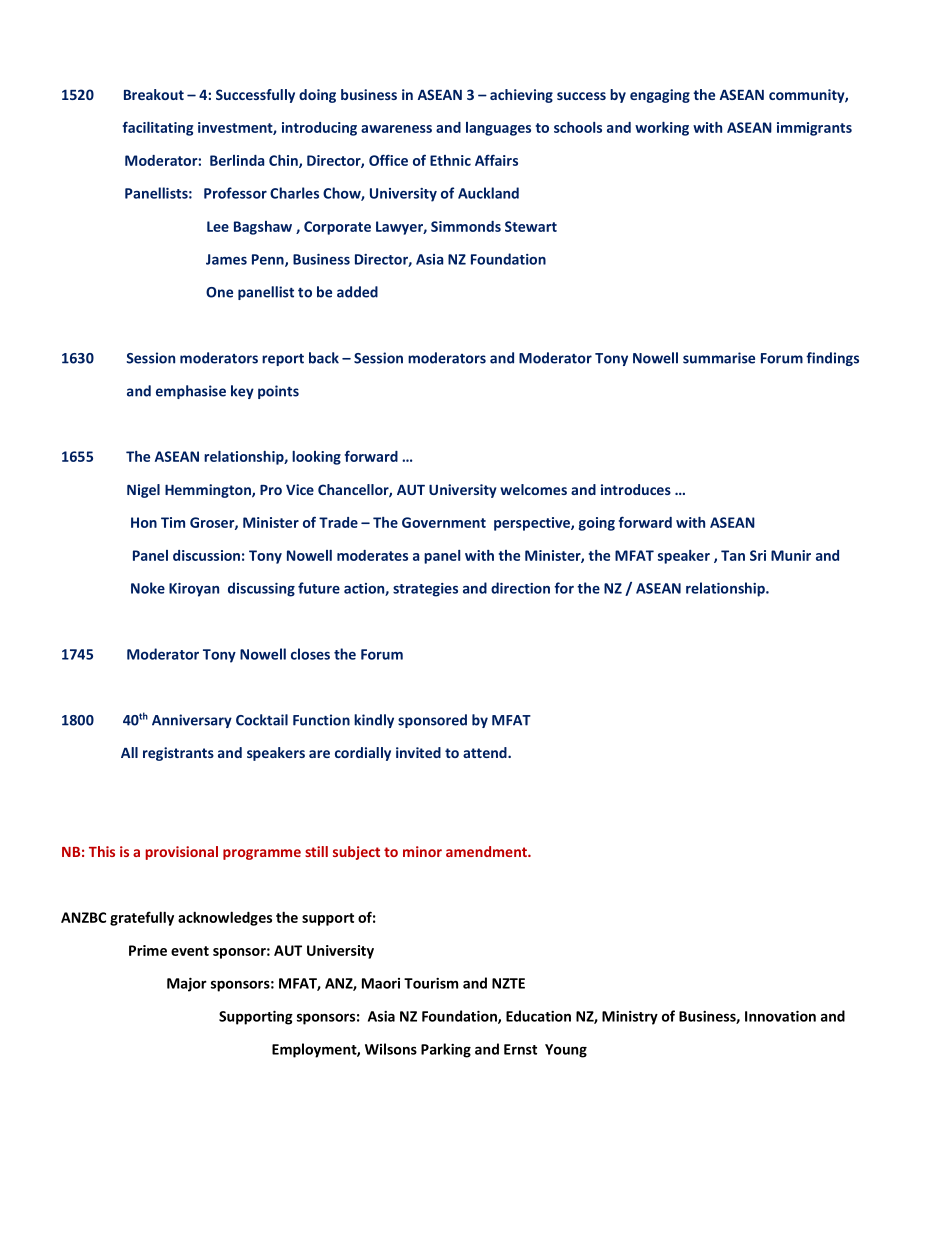  I want to click on immigrants, so click(814, 129).
